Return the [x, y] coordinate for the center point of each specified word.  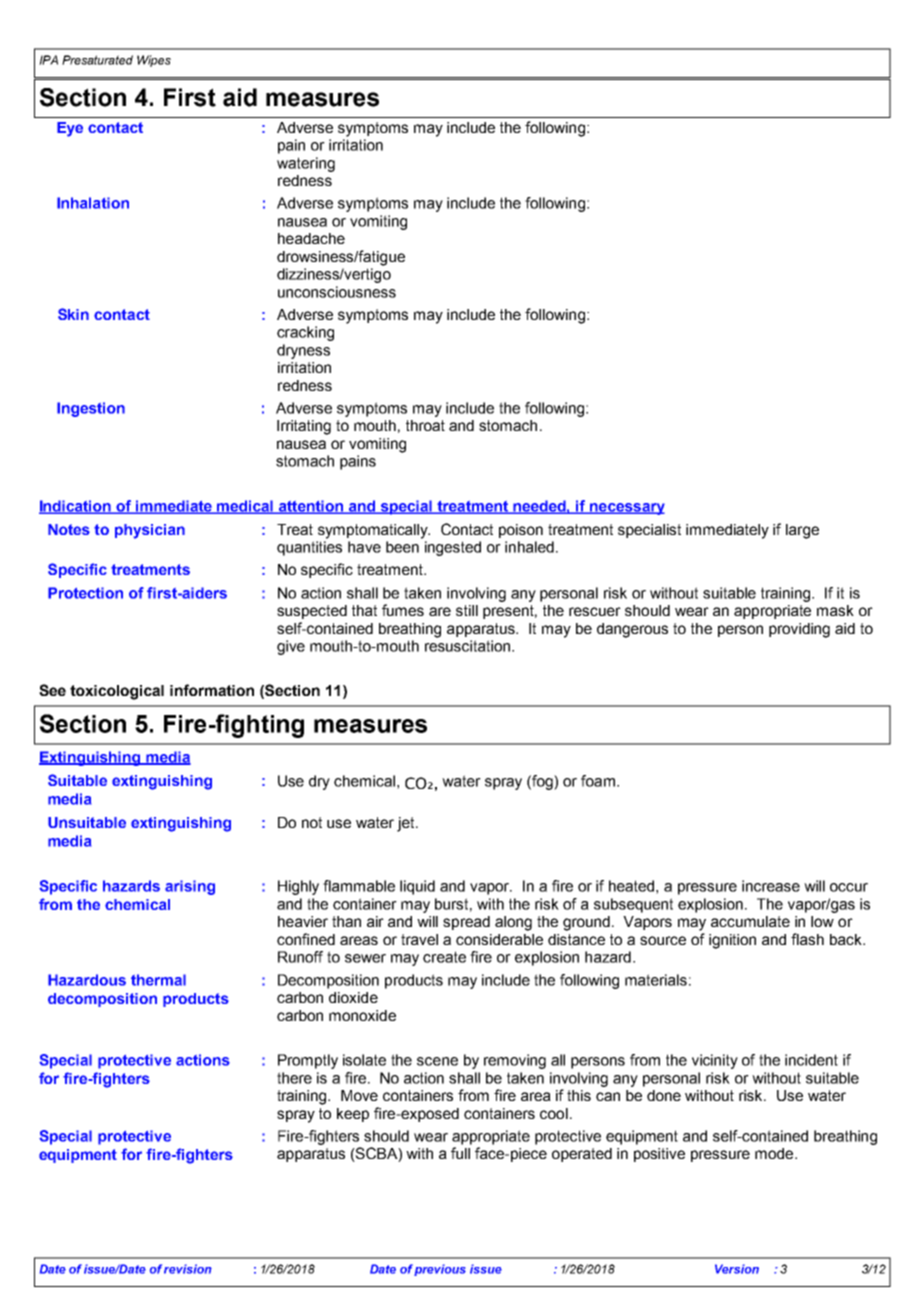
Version [737, 1269]
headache [311, 238]
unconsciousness [337, 292]
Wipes [154, 61]
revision [188, 1269]
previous [440, 1270]
